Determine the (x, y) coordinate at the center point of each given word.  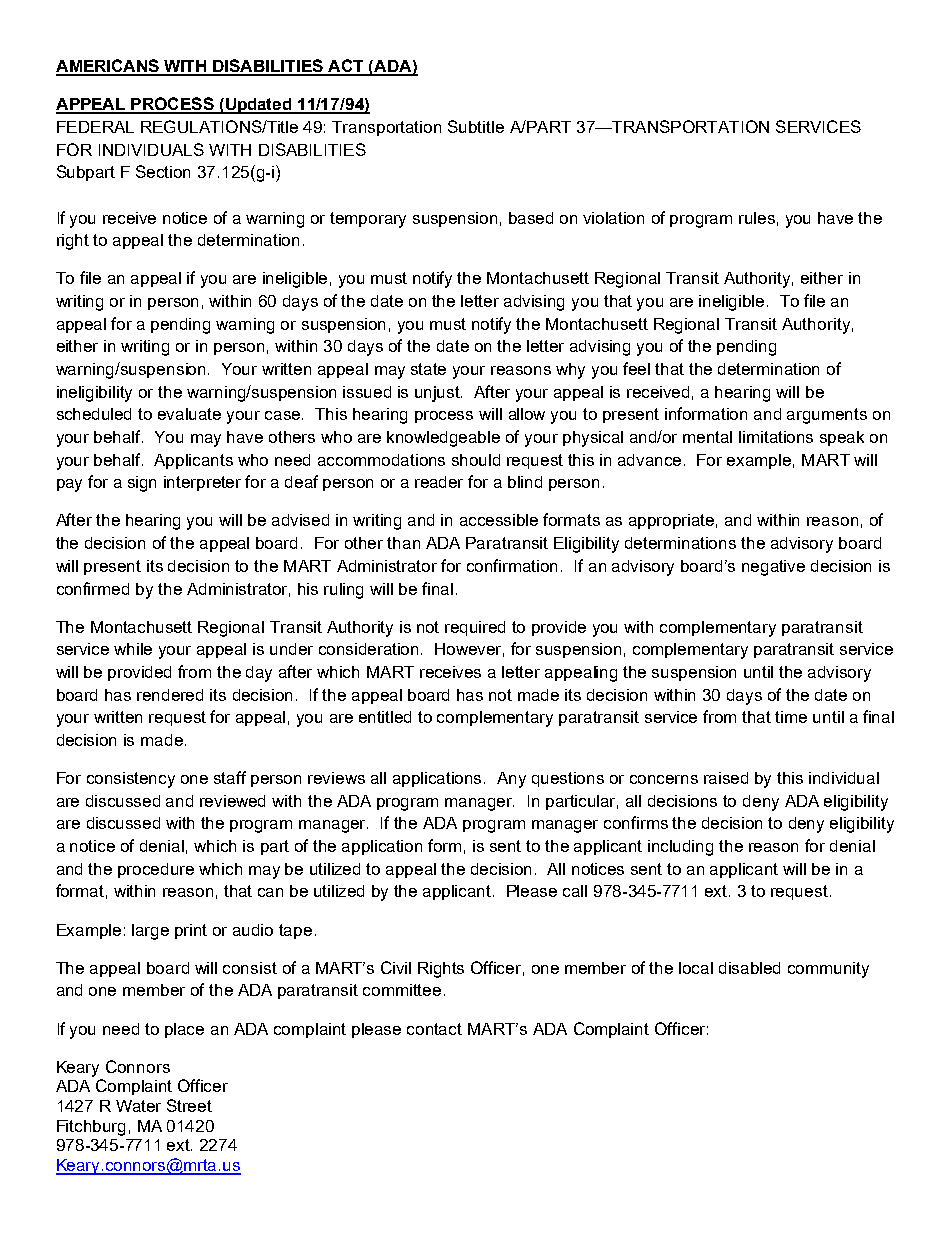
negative (773, 568)
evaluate (189, 414)
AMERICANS (108, 67)
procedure (156, 870)
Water (138, 1106)
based (531, 218)
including (680, 848)
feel (636, 368)
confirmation (512, 565)
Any (511, 780)
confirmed (93, 588)
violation (613, 218)
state (428, 369)
